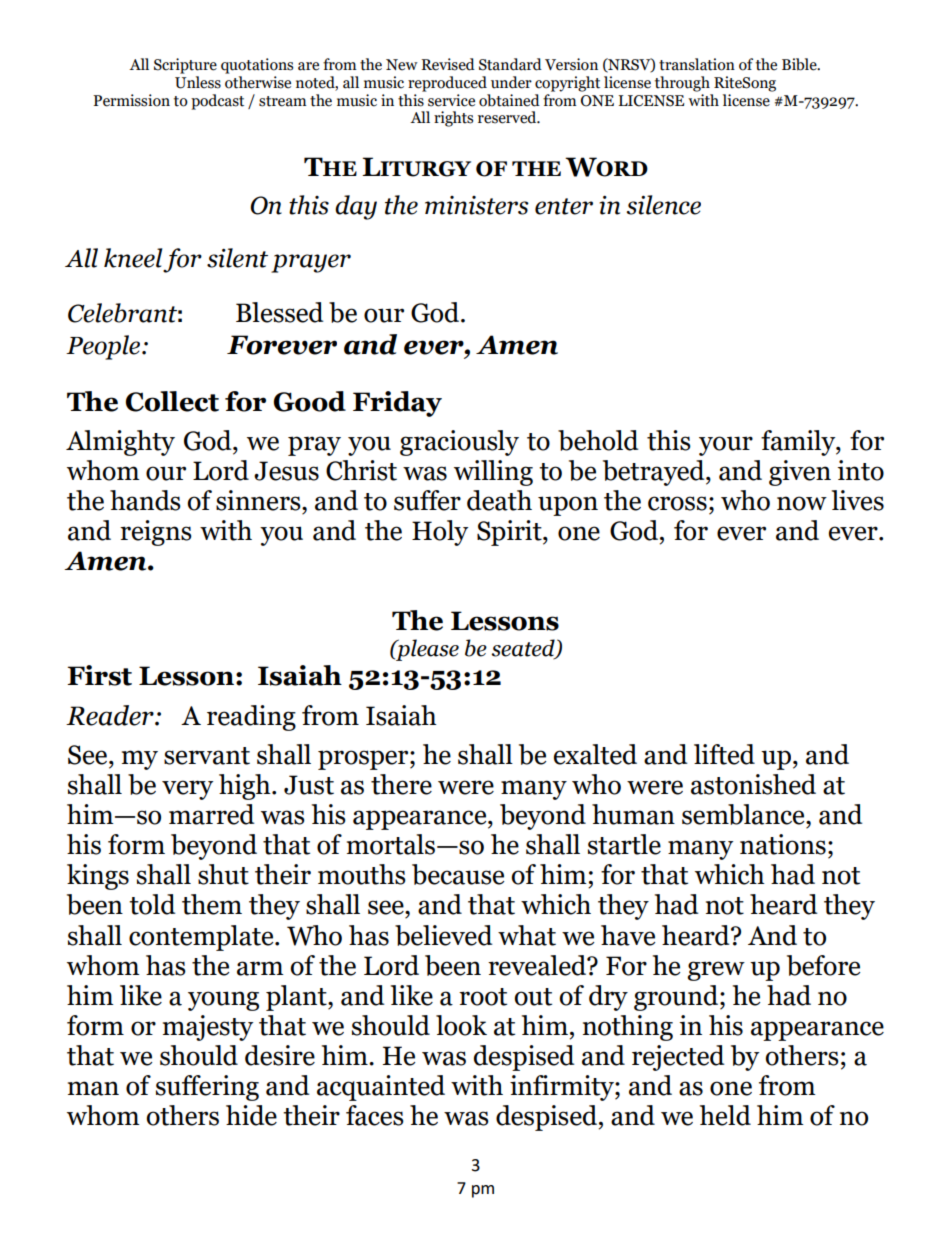  I want to click on Unless, so click(198, 82).
